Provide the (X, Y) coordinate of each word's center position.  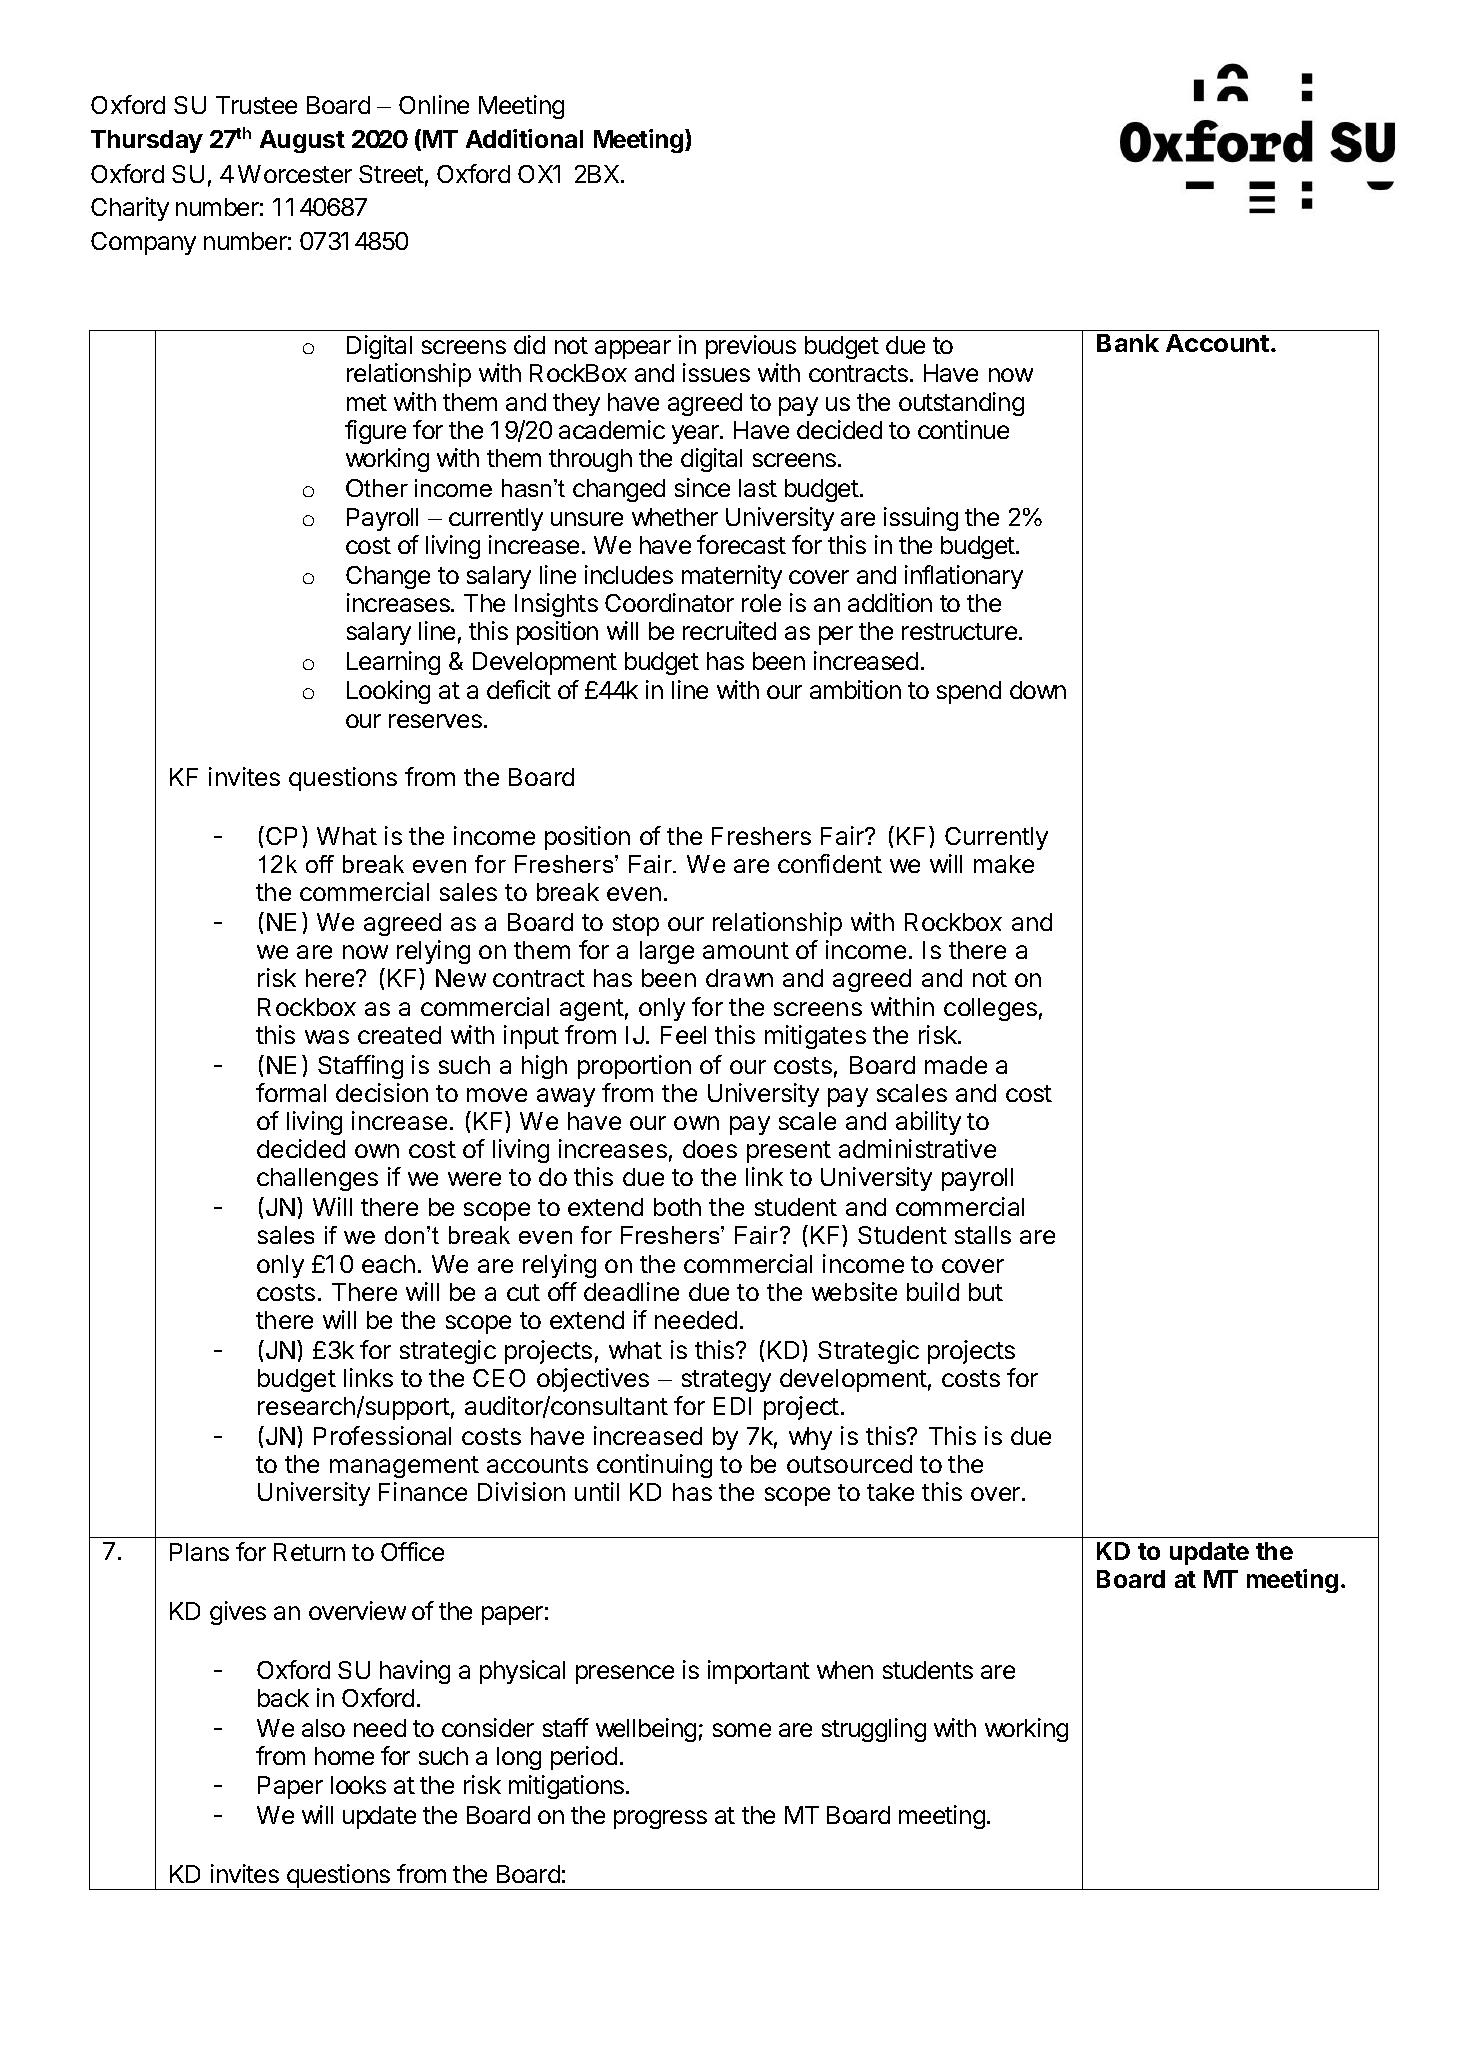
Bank (1128, 343)
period (584, 1758)
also (323, 1728)
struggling (874, 1730)
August (302, 141)
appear (633, 349)
